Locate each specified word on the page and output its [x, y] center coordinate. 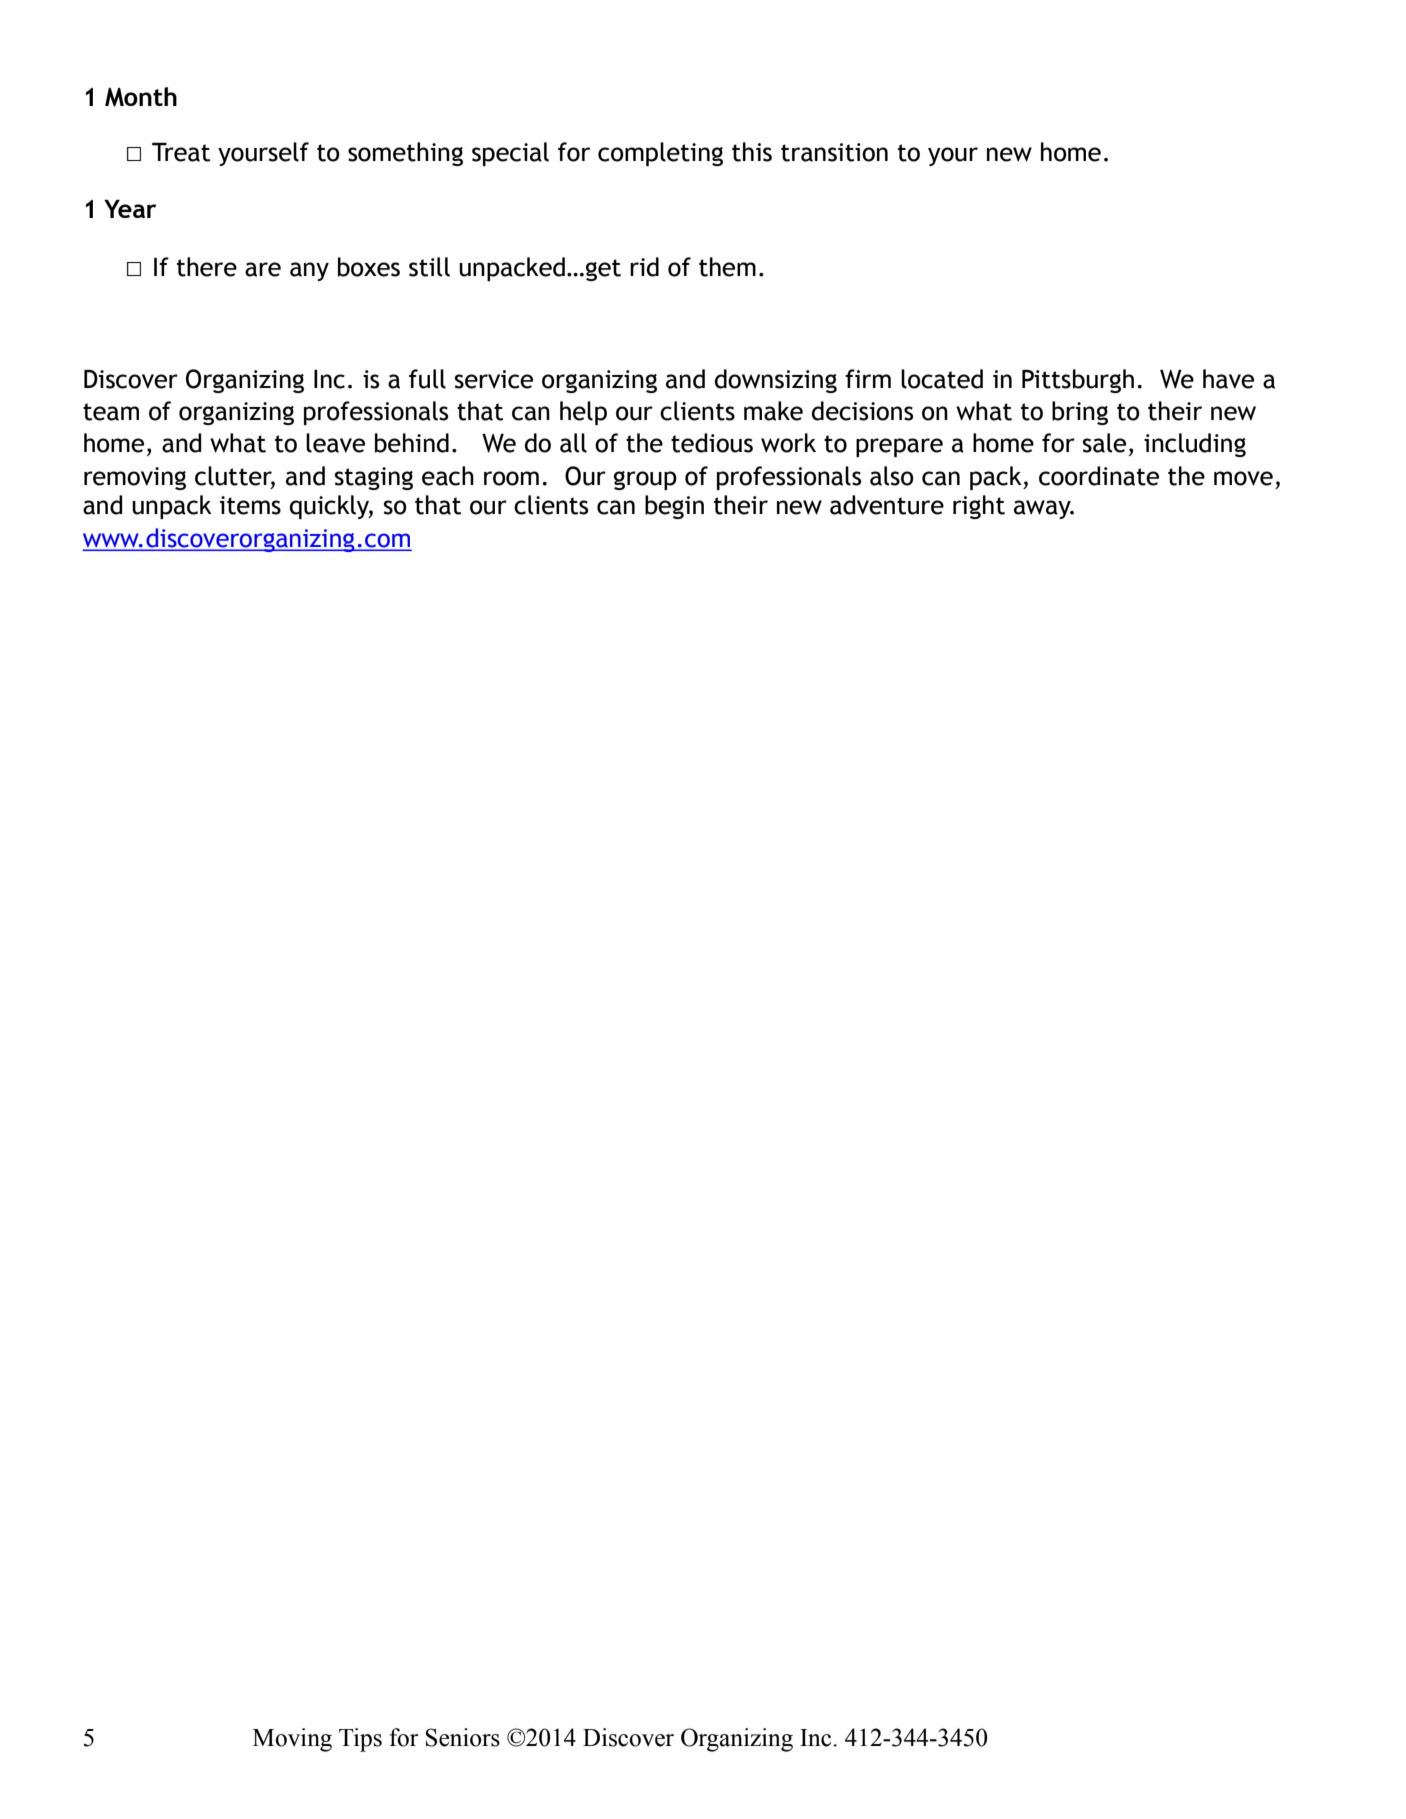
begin [674, 507]
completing [660, 154]
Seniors [463, 1737]
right [979, 507]
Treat [181, 152]
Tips [360, 1740]
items [250, 505]
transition [834, 152]
